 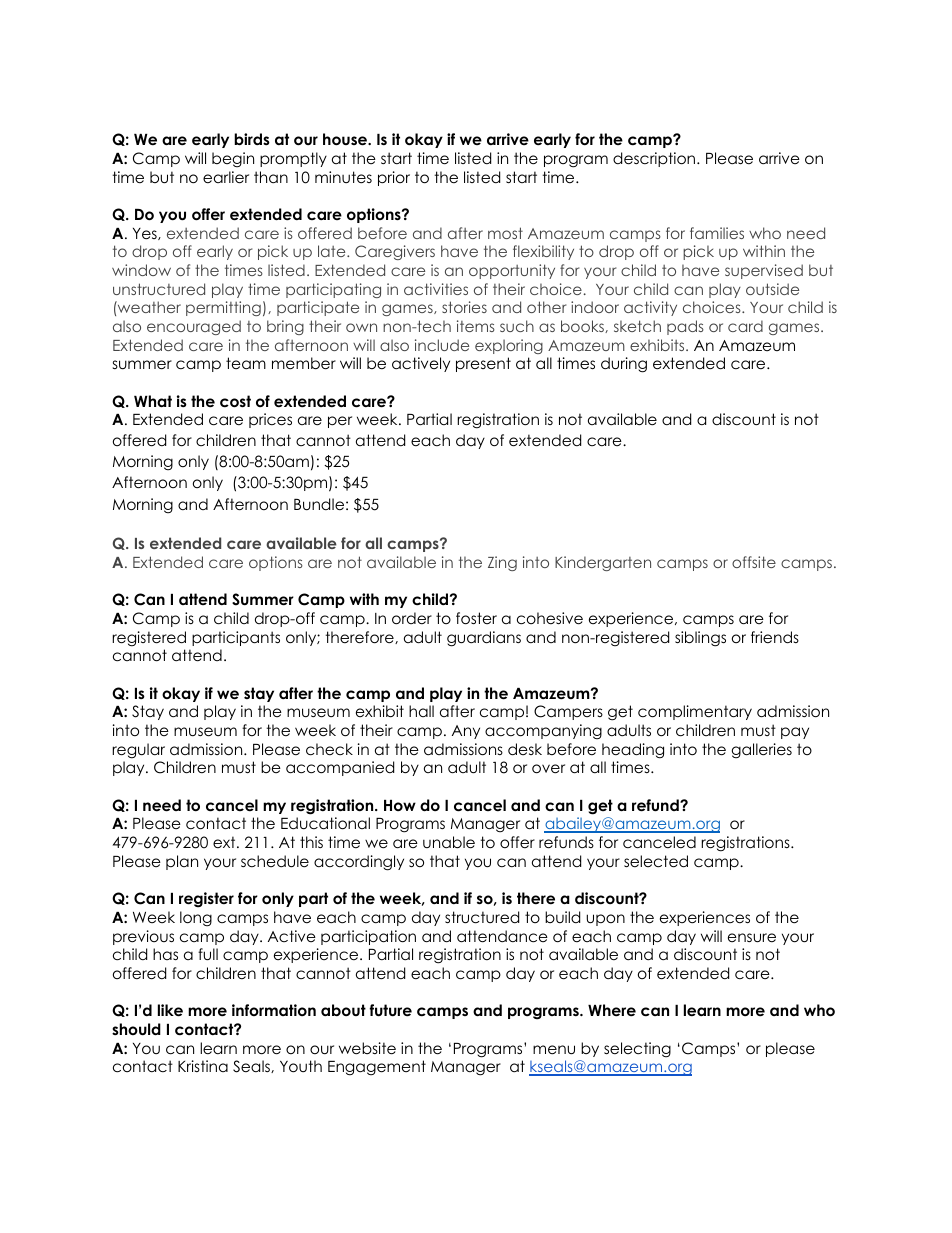 I want to click on description, so click(x=655, y=159).
